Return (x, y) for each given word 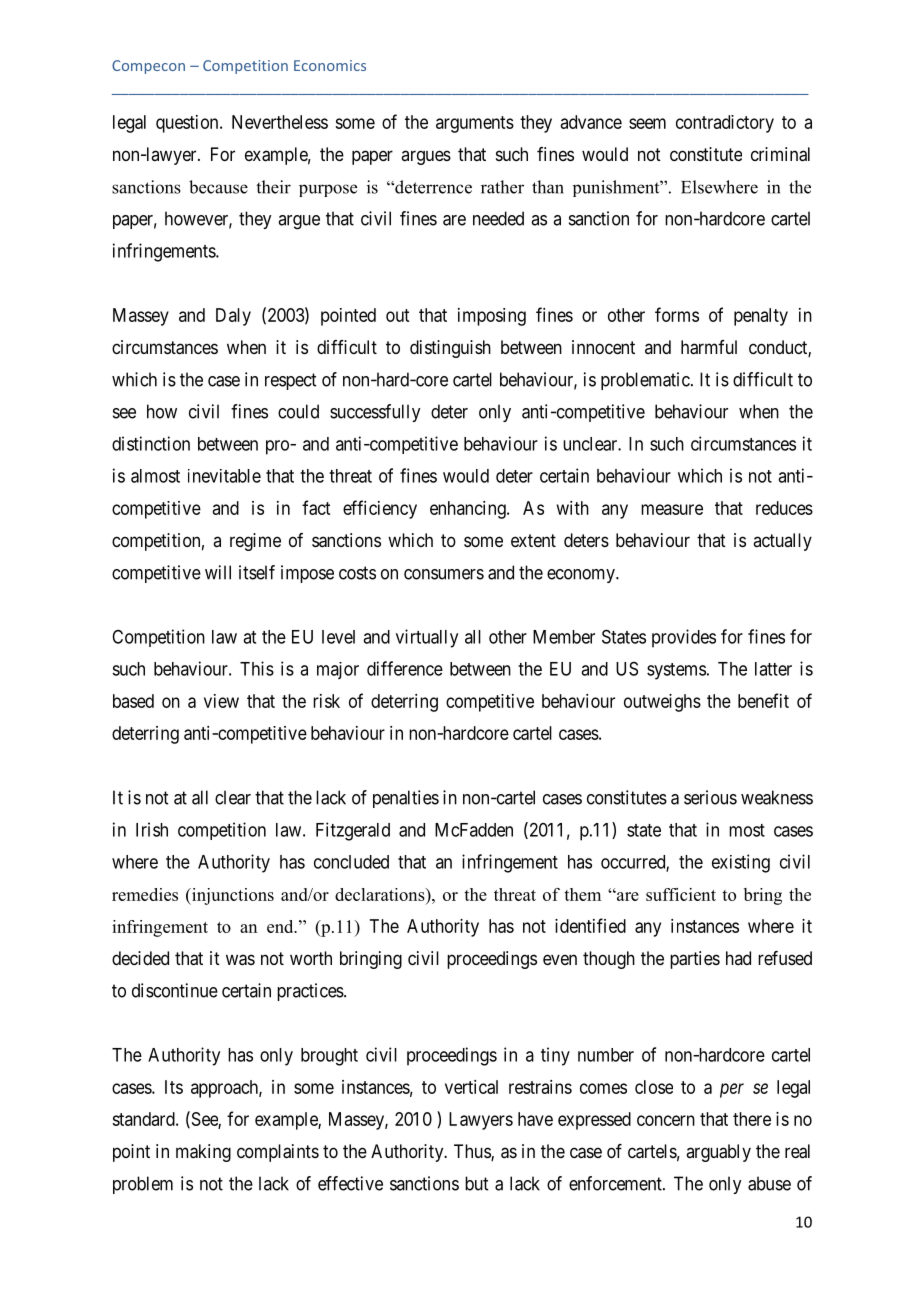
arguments (475, 124)
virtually (427, 638)
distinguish (450, 349)
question (188, 124)
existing (741, 863)
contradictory (725, 124)
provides (684, 638)
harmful (709, 347)
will (218, 572)
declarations (381, 894)
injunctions (232, 896)
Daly (233, 317)
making (203, 1153)
